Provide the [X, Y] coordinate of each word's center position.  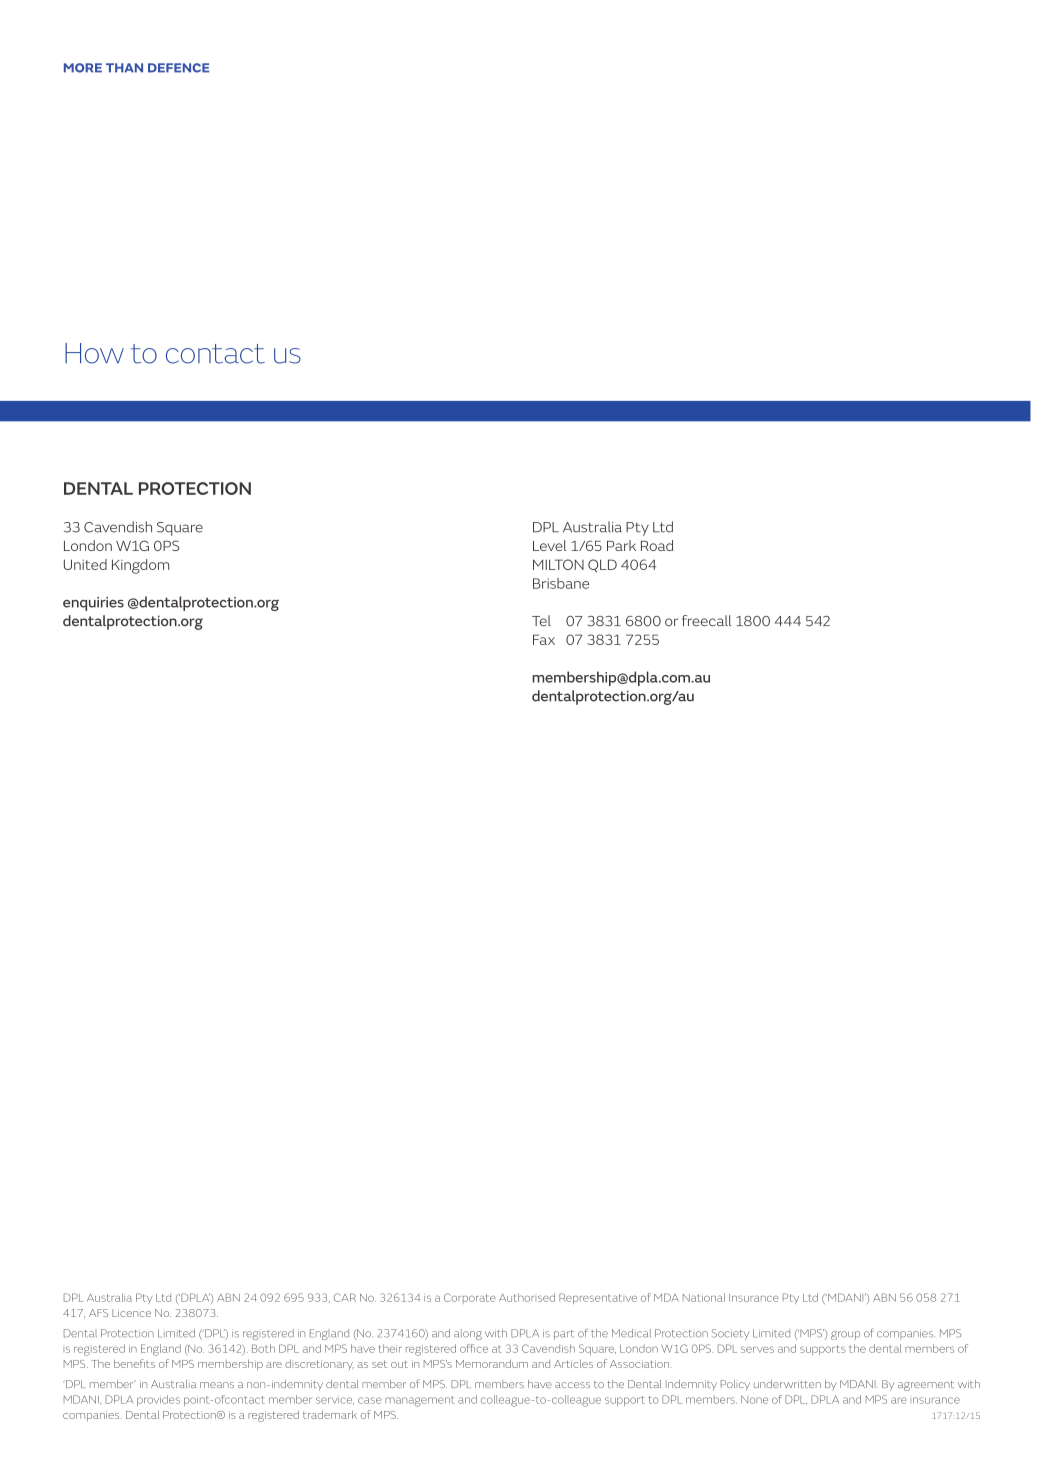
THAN [124, 68]
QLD [602, 566]
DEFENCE [178, 68]
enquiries [93, 604]
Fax [544, 639]
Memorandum [492, 1363]
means [217, 1385]
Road [657, 545]
